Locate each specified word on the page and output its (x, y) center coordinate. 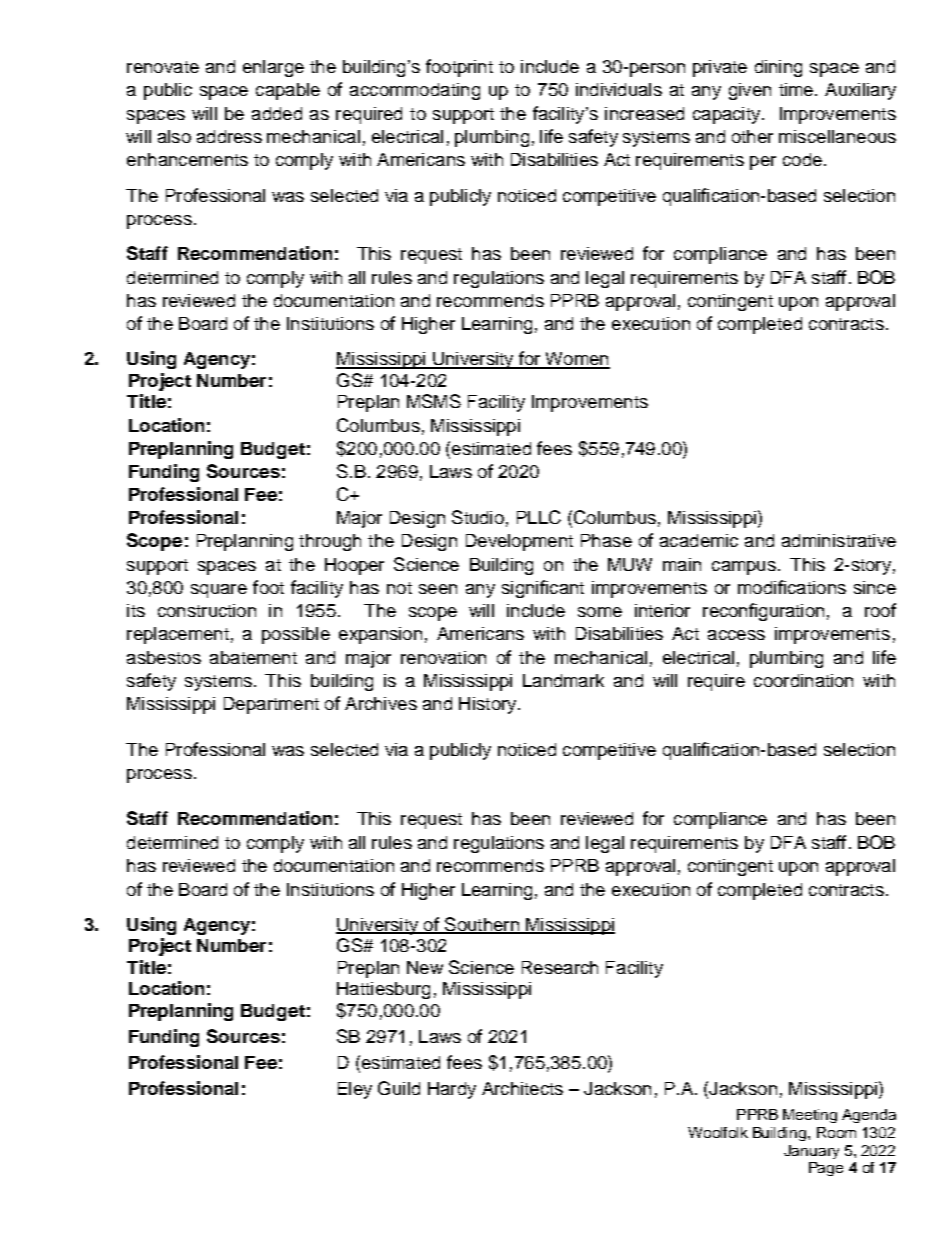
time (796, 89)
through (330, 542)
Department (271, 705)
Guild (399, 1088)
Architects (522, 1088)
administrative (839, 540)
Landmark (563, 680)
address (229, 136)
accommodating (415, 91)
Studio (478, 517)
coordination (803, 680)
